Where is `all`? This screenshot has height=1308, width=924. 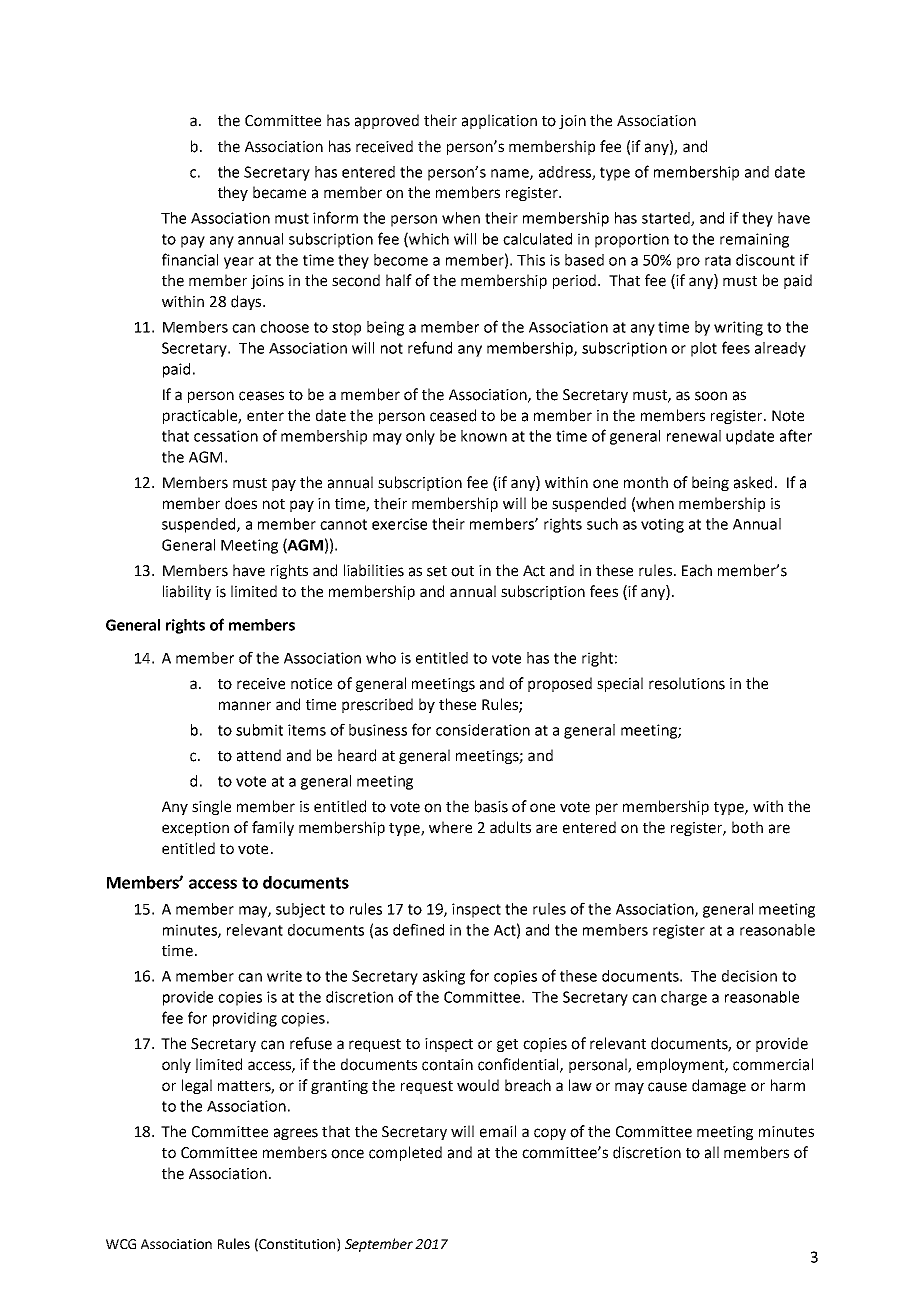 all is located at coordinates (712, 1152).
